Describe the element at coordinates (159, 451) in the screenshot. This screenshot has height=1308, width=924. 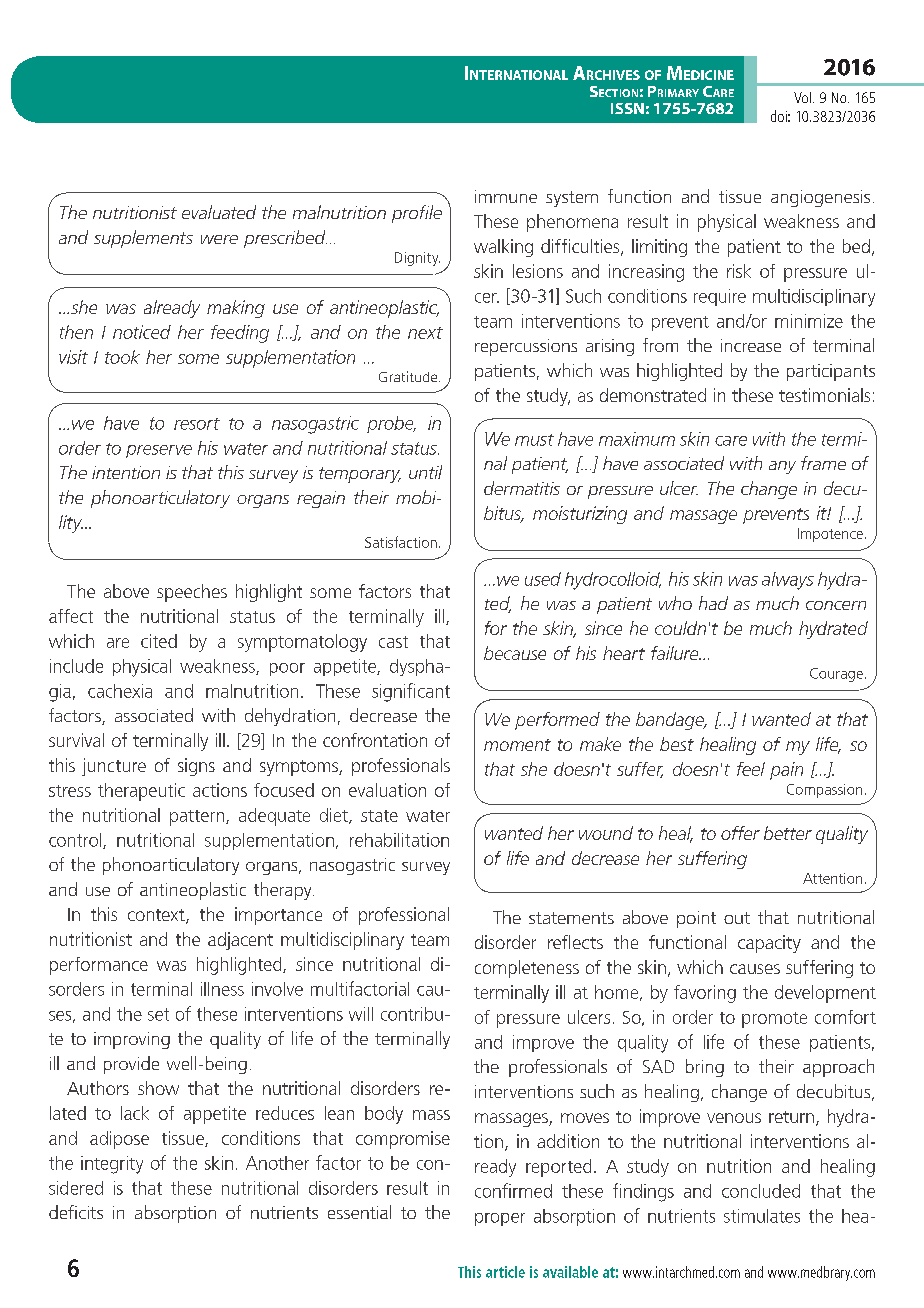
I see `preserve` at that location.
